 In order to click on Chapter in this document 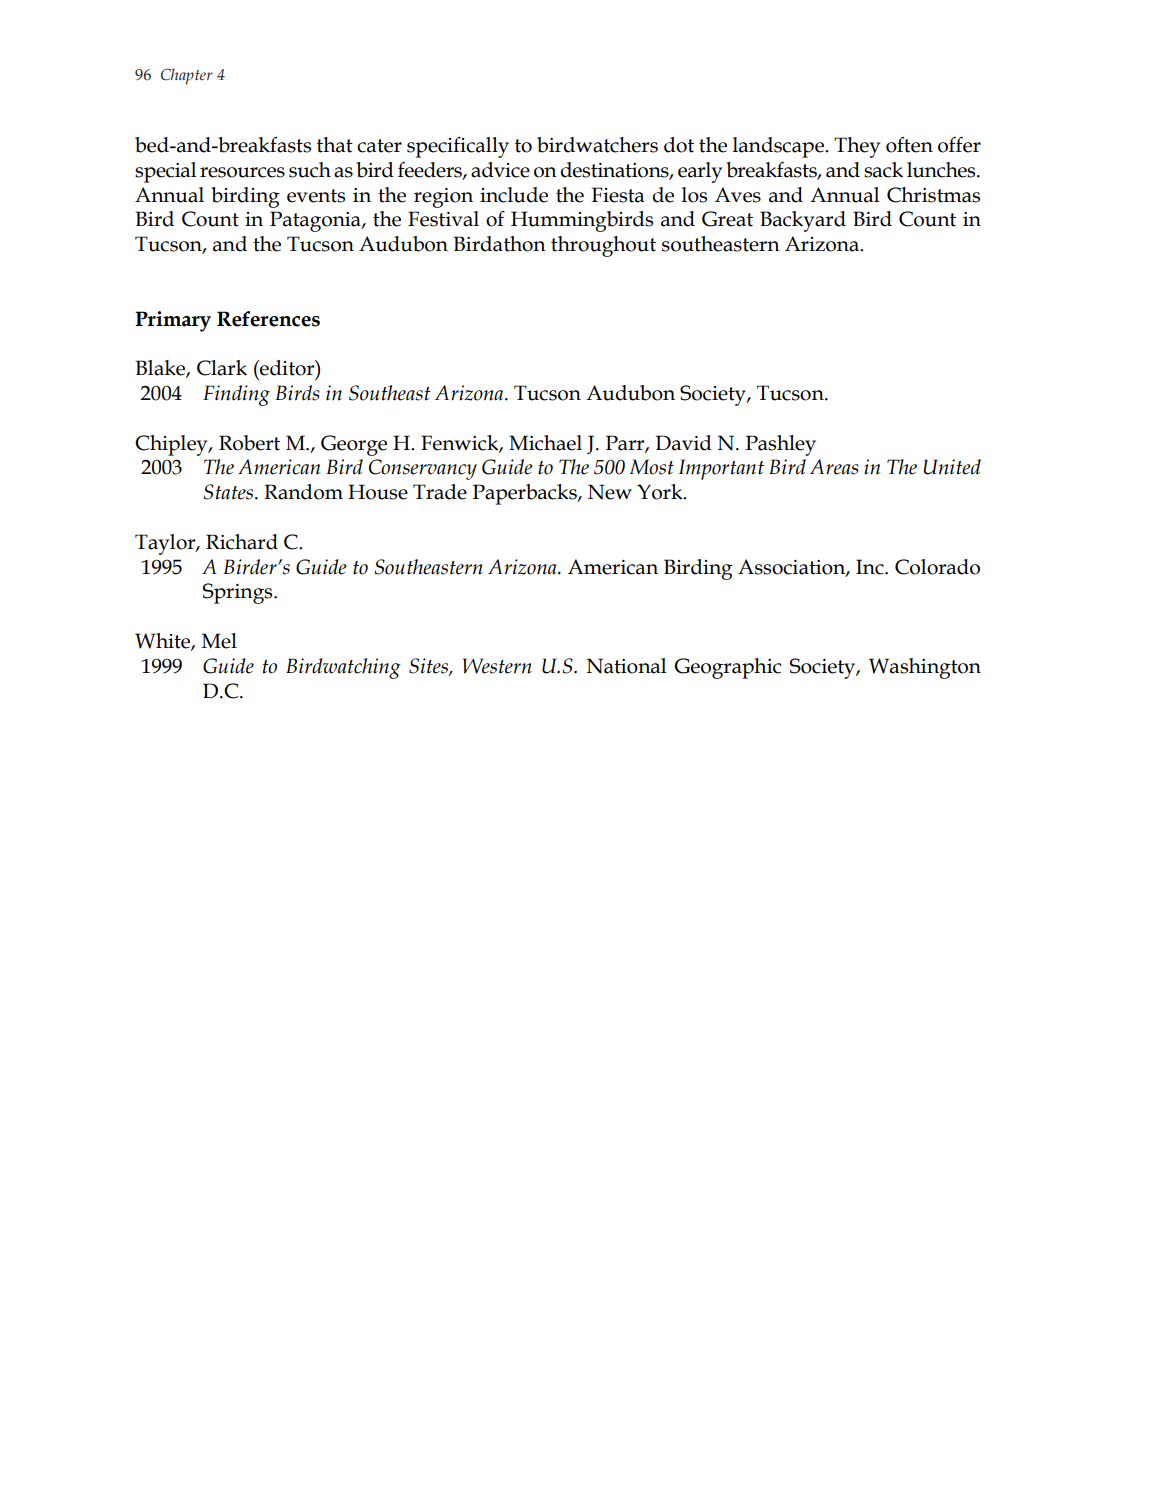, I will do `click(187, 76)`.
